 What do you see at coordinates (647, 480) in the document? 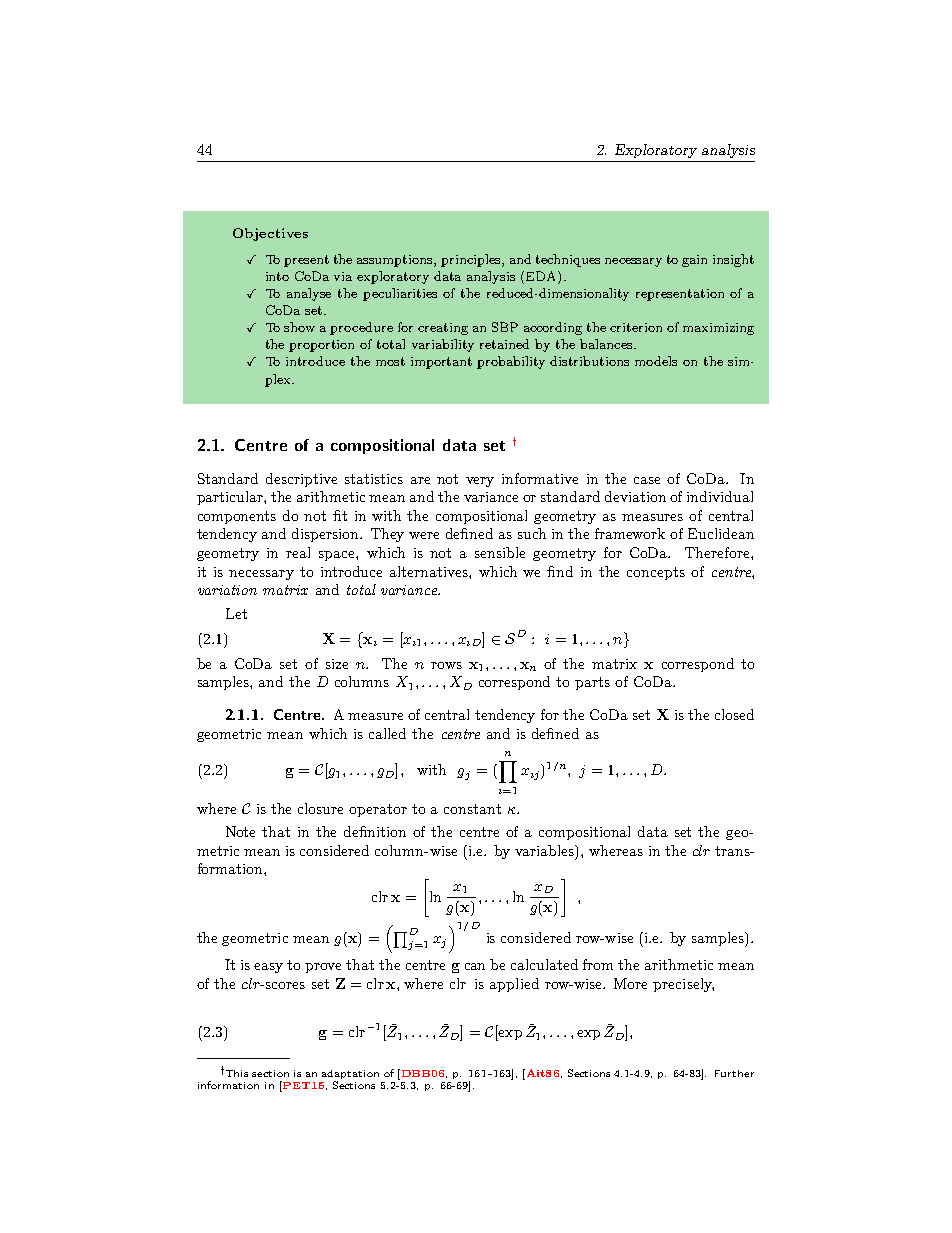
I see `case` at bounding box center [647, 480].
